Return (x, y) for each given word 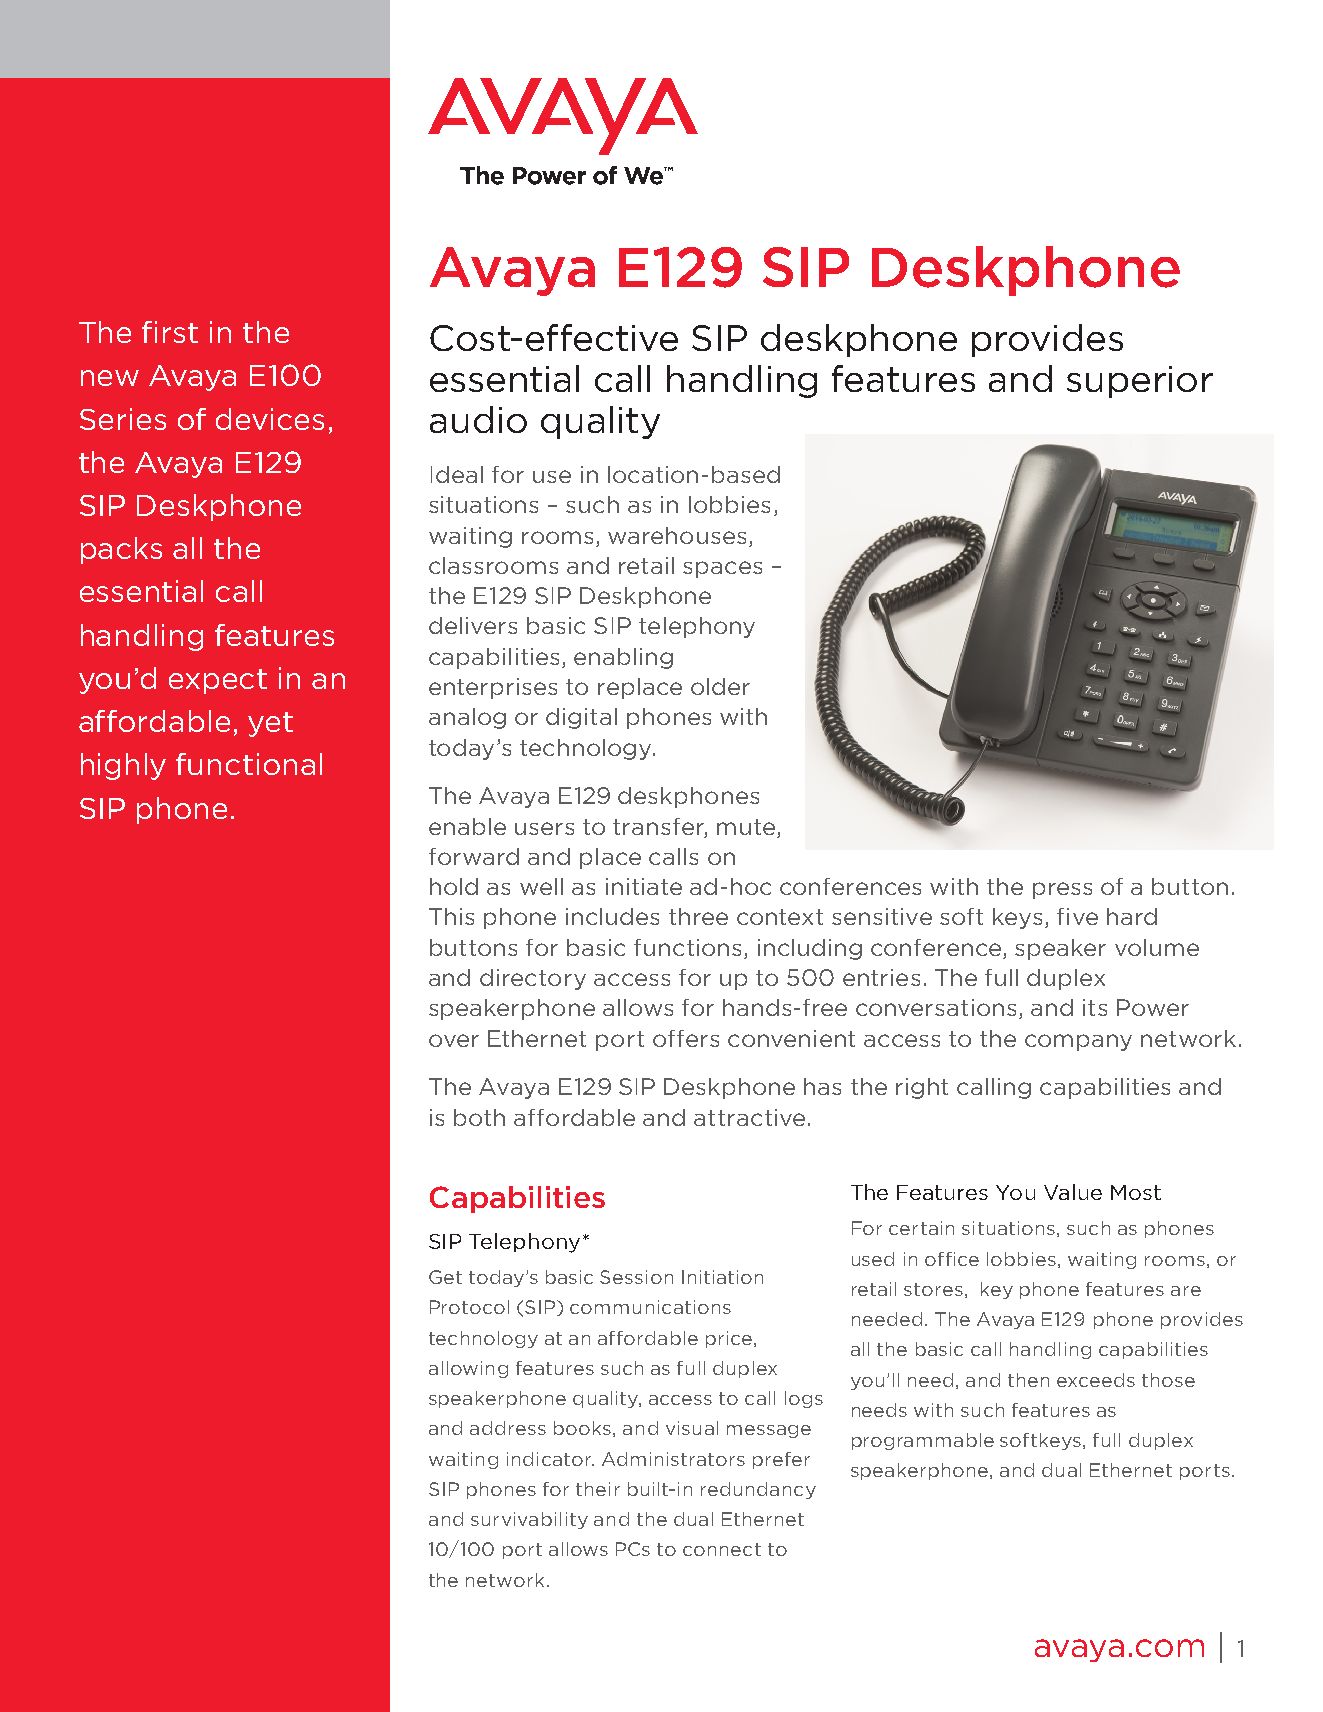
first (170, 332)
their (598, 1489)
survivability (529, 1520)
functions (687, 947)
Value (1073, 1192)
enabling (623, 658)
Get (445, 1277)
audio (478, 419)
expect (218, 681)
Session (636, 1277)
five (1077, 916)
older (720, 686)
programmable (923, 1441)
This (451, 916)
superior (1140, 382)
